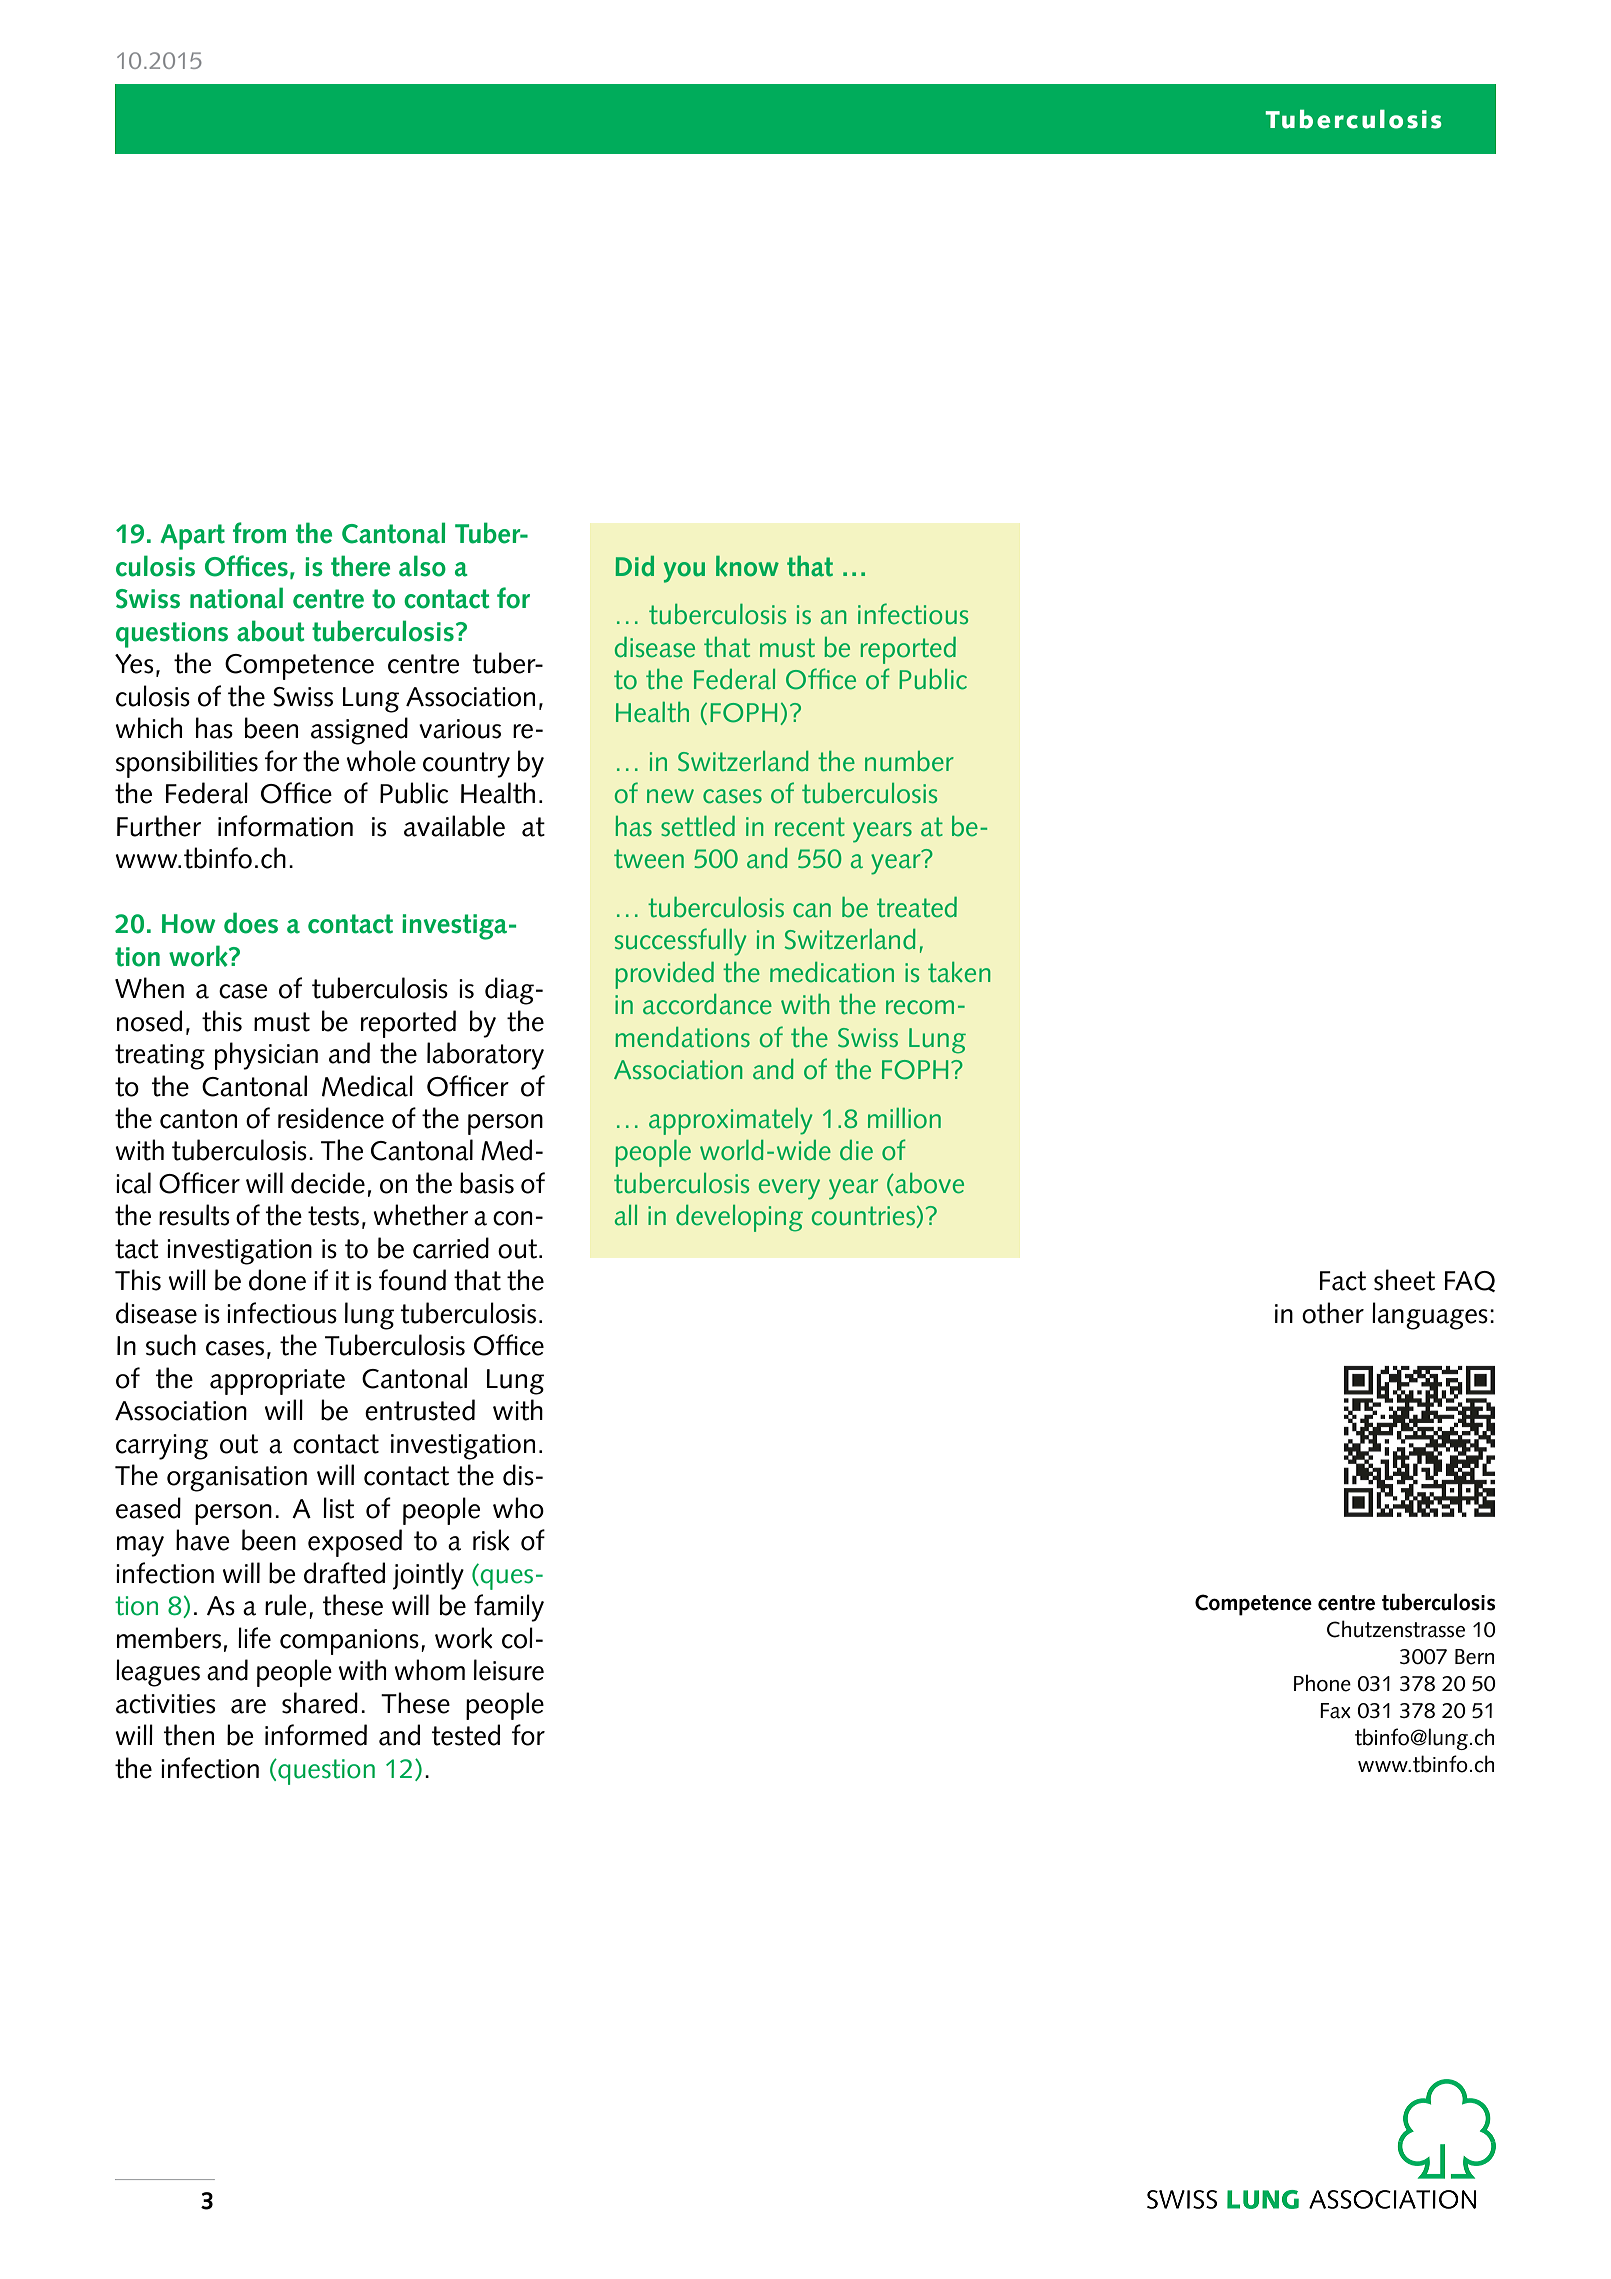 Image resolution: width=1611 pixels, height=2279 pixels. What do you see at coordinates (1343, 1281) in the image?
I see `Fact` at bounding box center [1343, 1281].
